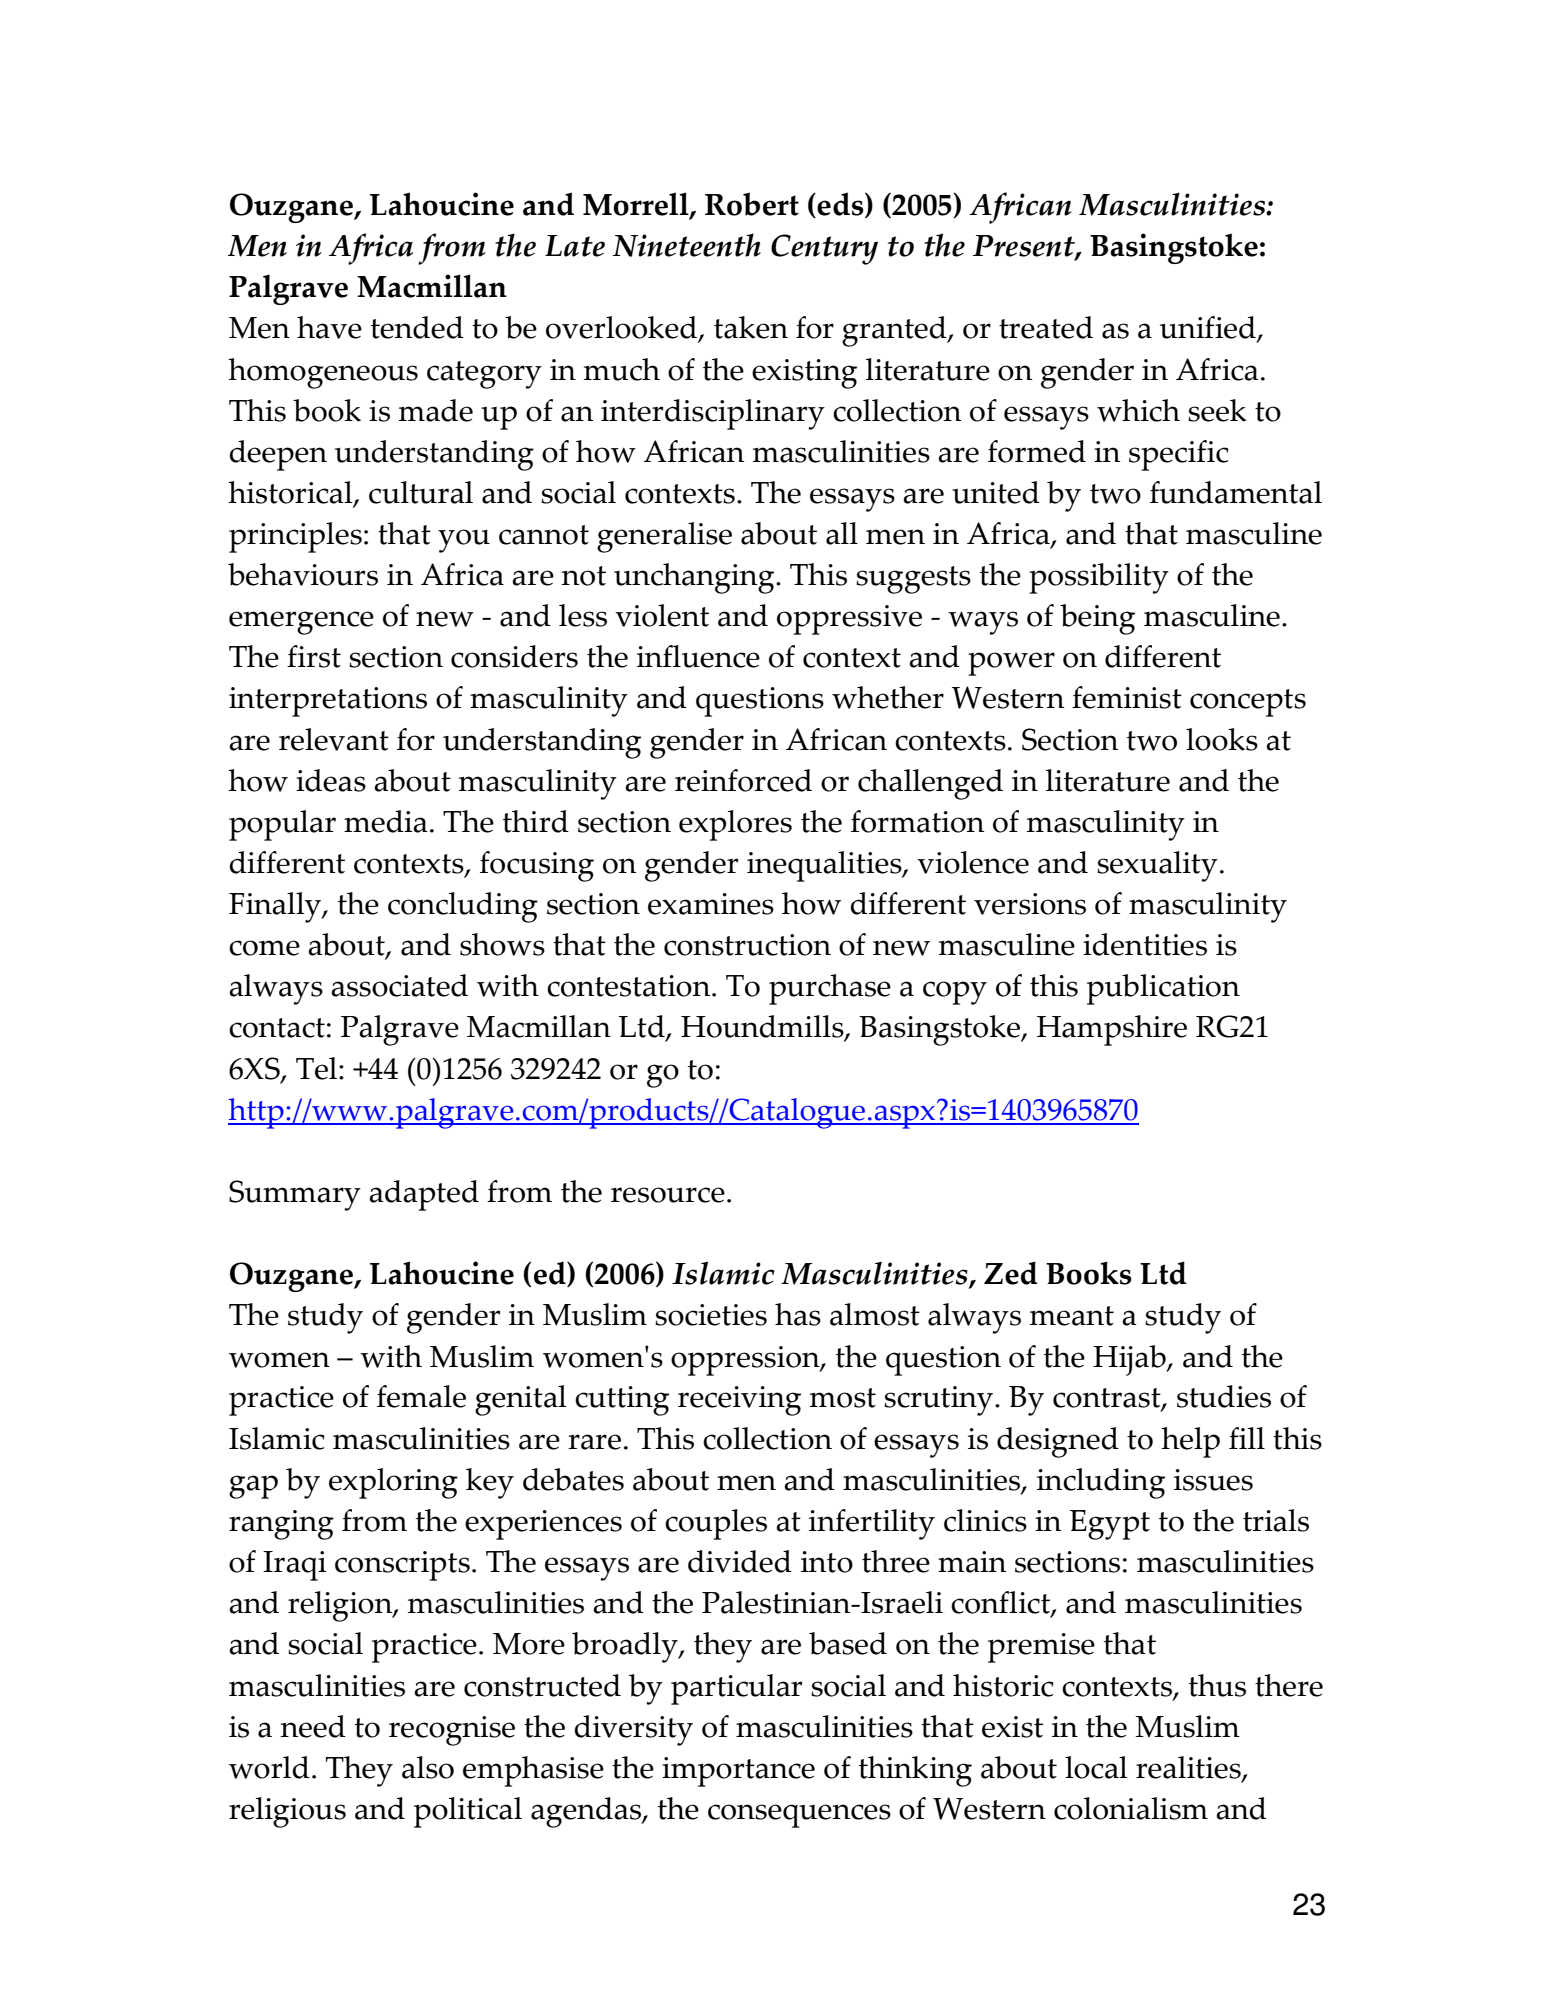  What do you see at coordinates (1163, 989) in the screenshot?
I see `publication` at bounding box center [1163, 989].
